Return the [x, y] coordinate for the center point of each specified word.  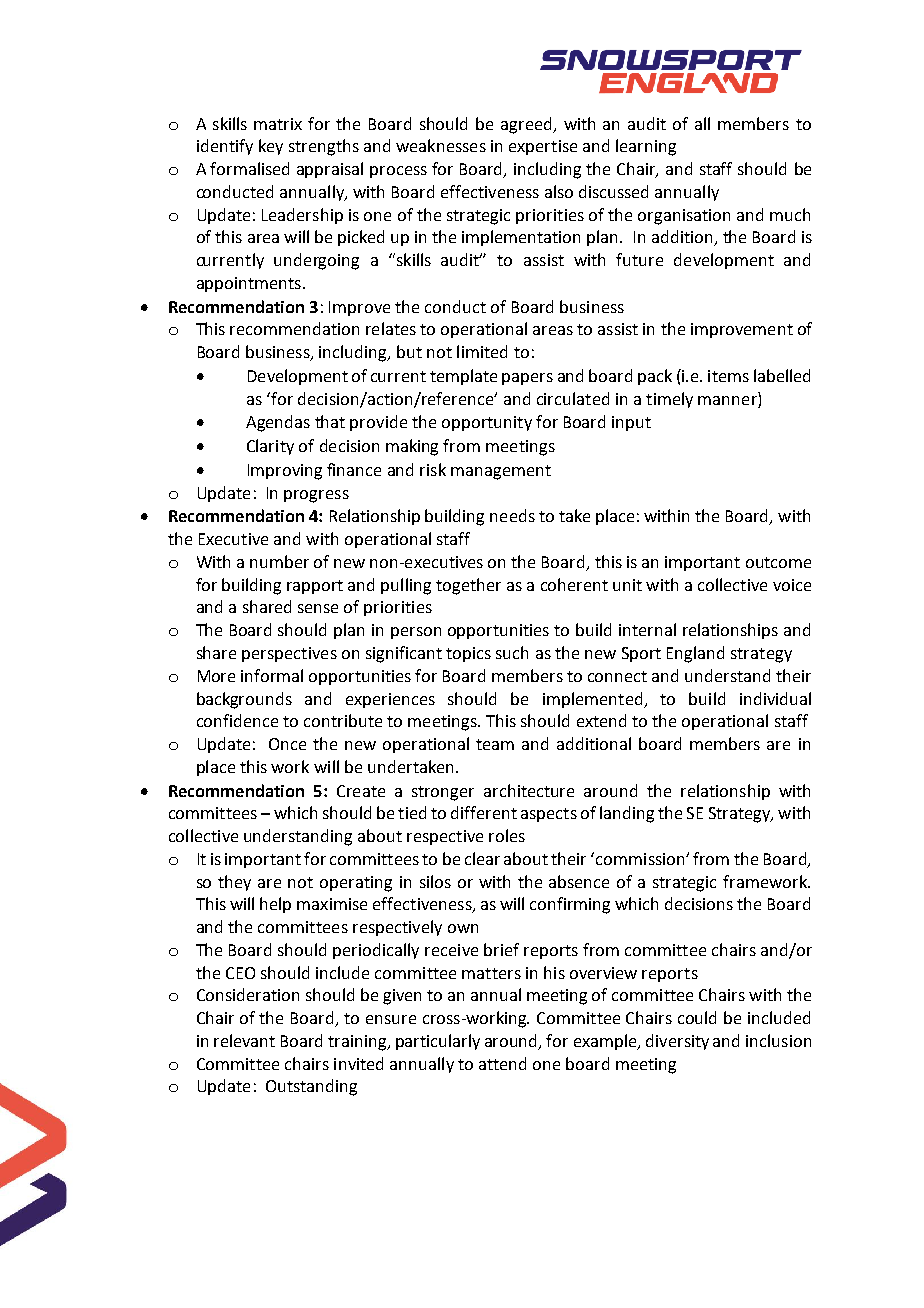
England [695, 654]
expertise [543, 147]
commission [641, 859]
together [468, 586]
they [234, 883]
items [728, 376]
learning [646, 147]
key [271, 147]
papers [527, 379]
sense [318, 608]
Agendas [278, 423]
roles [507, 835]
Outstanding [311, 1087]
